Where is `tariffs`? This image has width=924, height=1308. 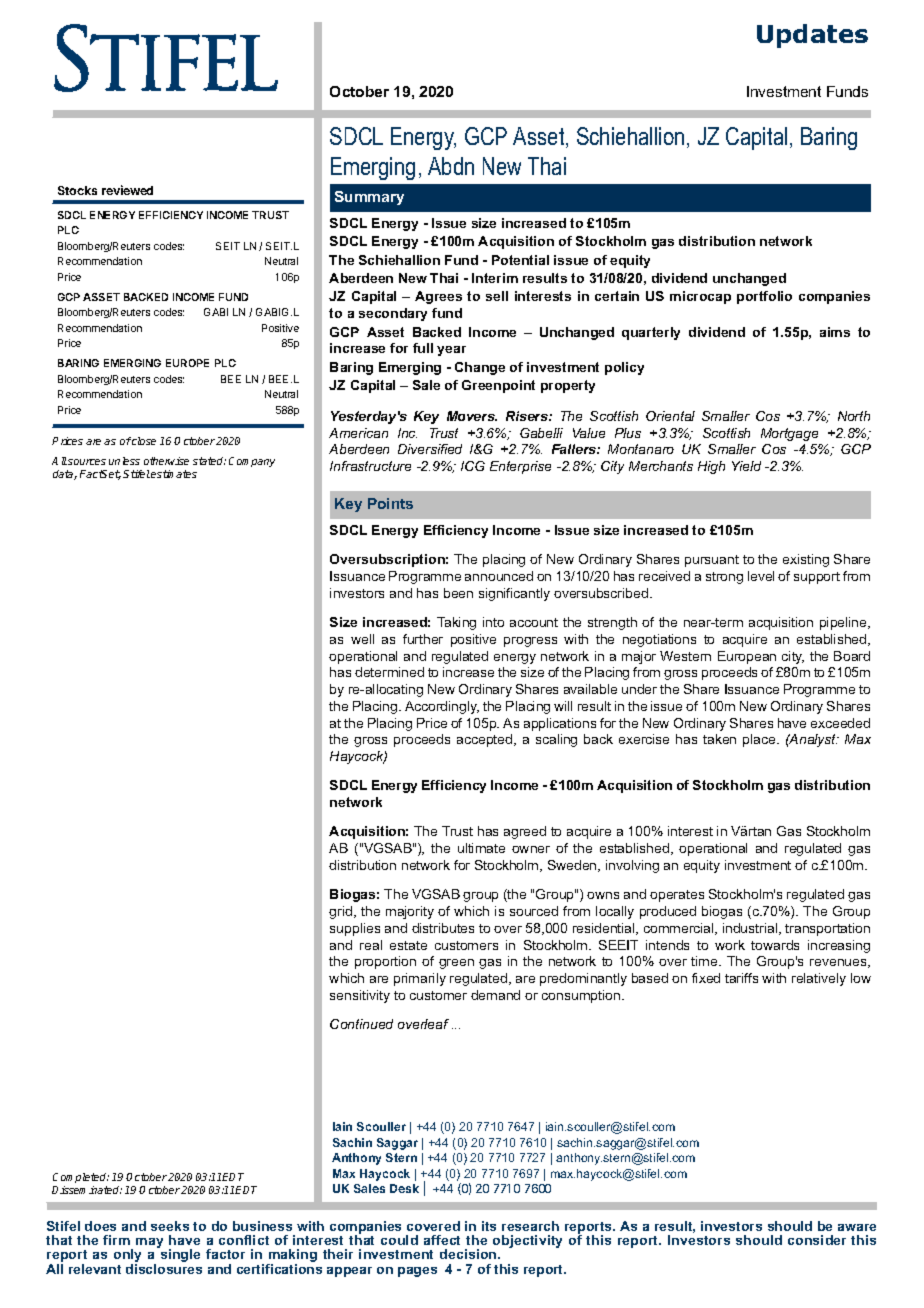
tariffs is located at coordinates (741, 978).
